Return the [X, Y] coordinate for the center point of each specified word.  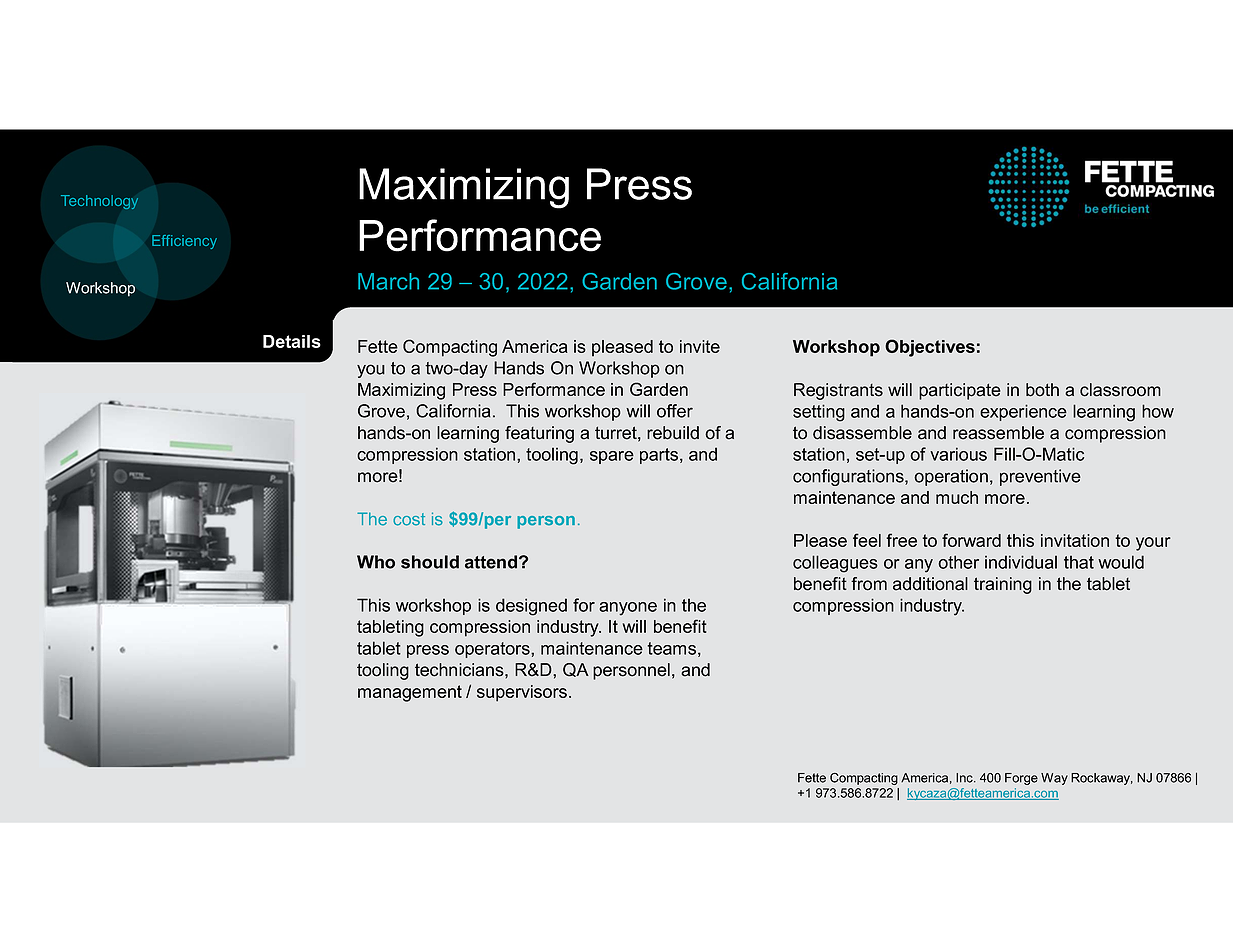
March [388, 281]
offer [675, 411]
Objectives [930, 348]
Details [292, 341]
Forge [1021, 779]
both [1042, 390]
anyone [628, 609]
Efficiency [184, 242]
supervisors [522, 693]
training [1003, 585]
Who [376, 562]
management [410, 693]
